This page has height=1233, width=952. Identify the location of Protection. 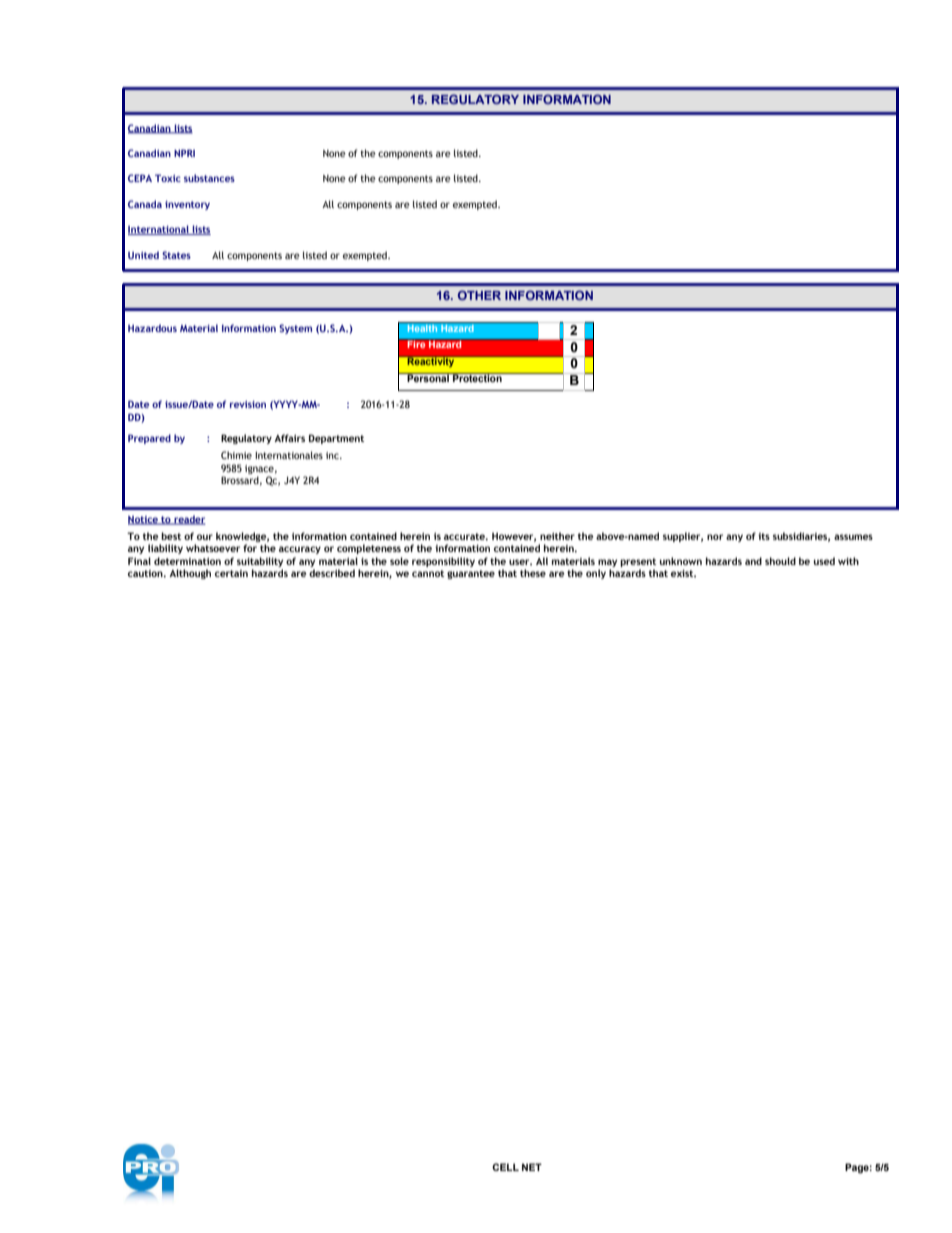
(477, 377).
